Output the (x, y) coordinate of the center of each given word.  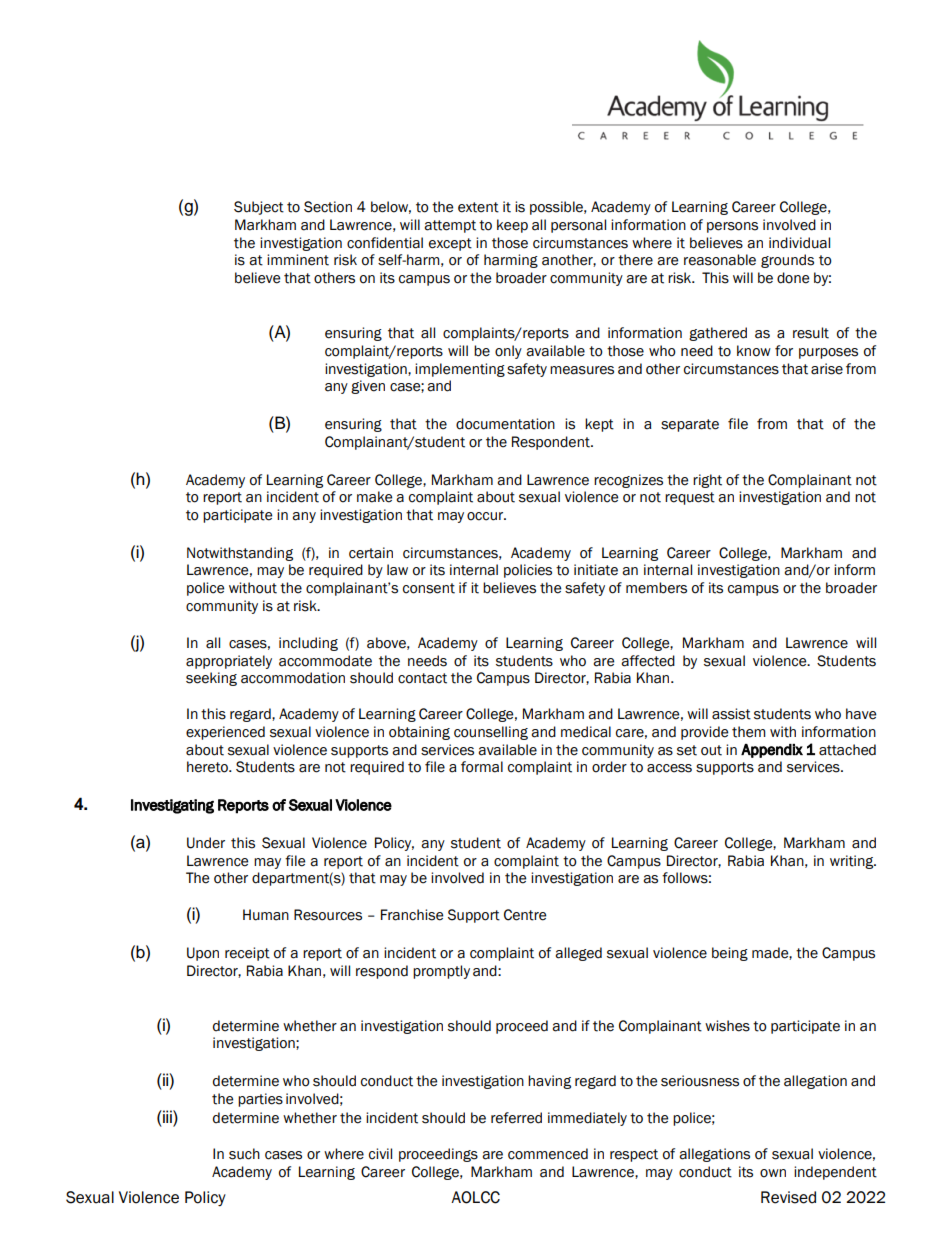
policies (528, 571)
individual (799, 243)
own (773, 1173)
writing (853, 862)
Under (206, 843)
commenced (548, 1154)
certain (371, 553)
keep (512, 226)
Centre (525, 915)
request (690, 498)
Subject (259, 208)
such (244, 1154)
